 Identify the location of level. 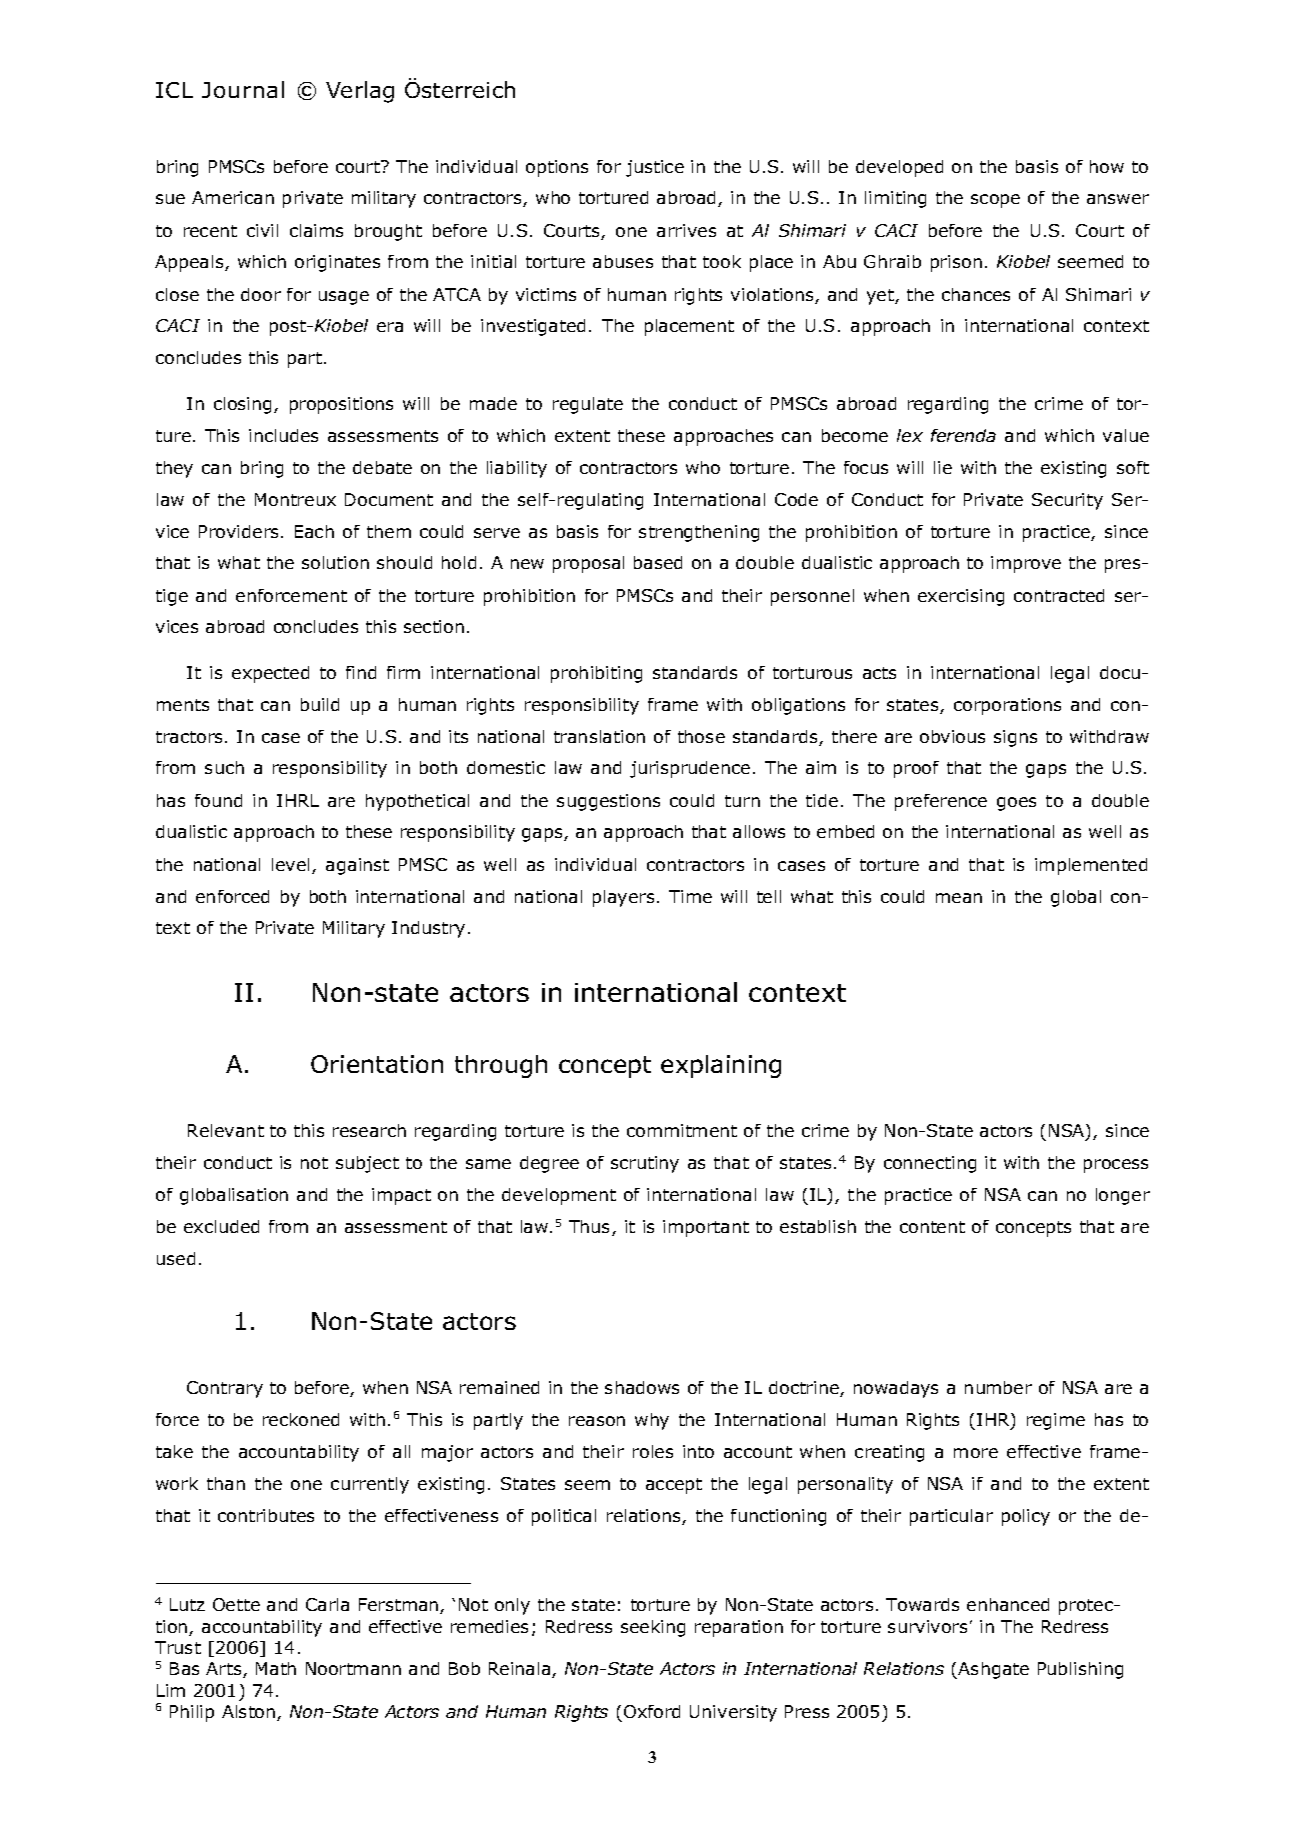
(290, 864).
